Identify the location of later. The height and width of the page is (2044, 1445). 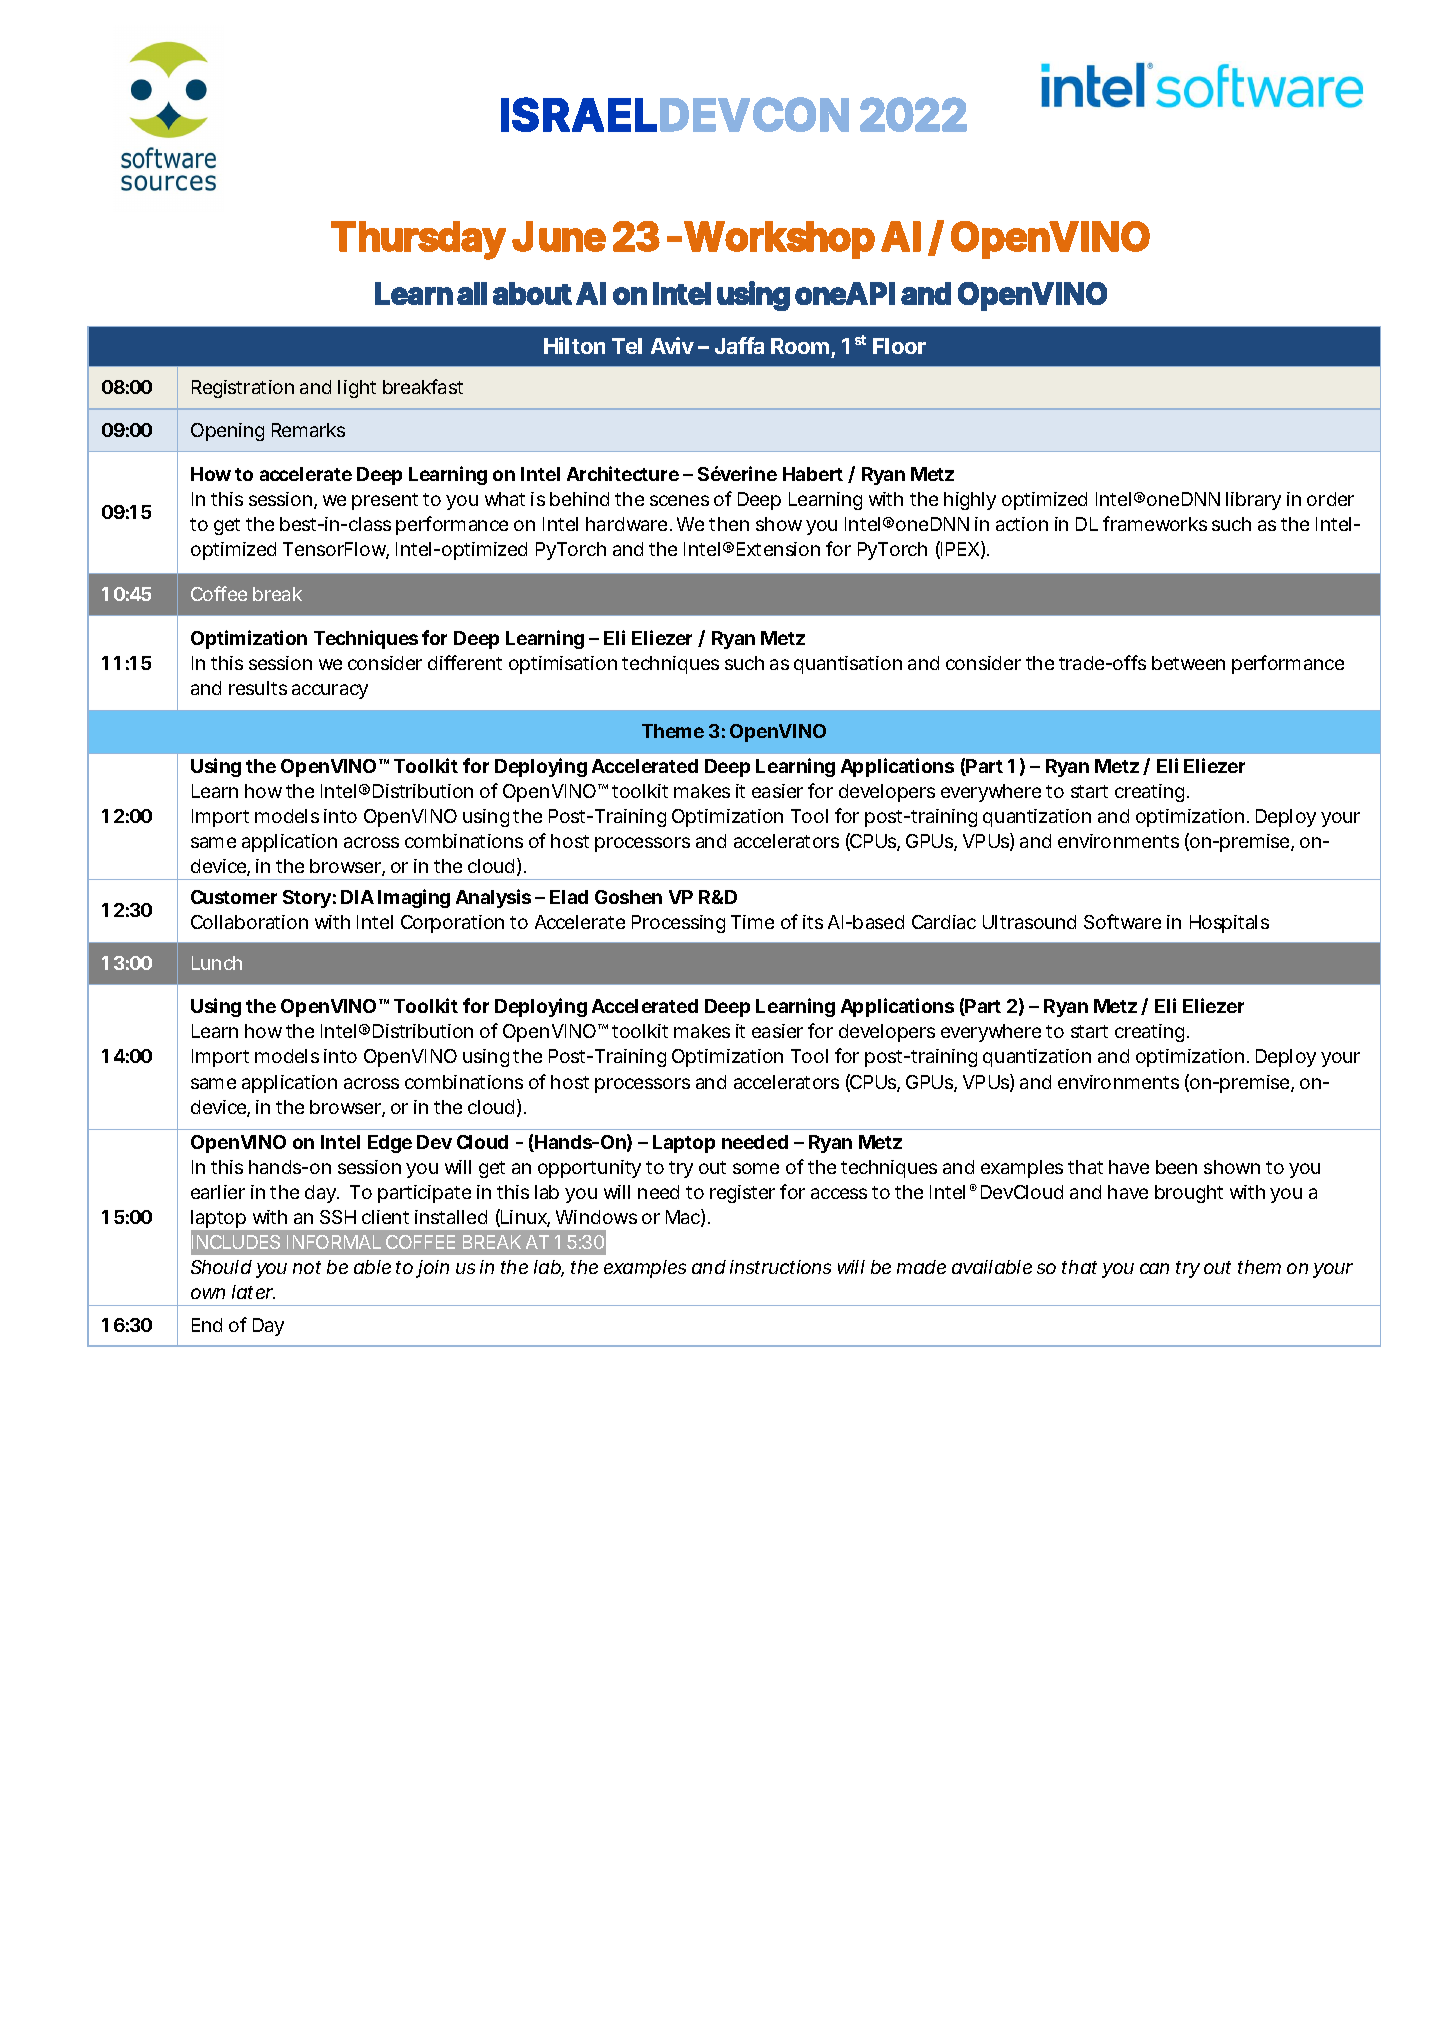
(253, 1292).
